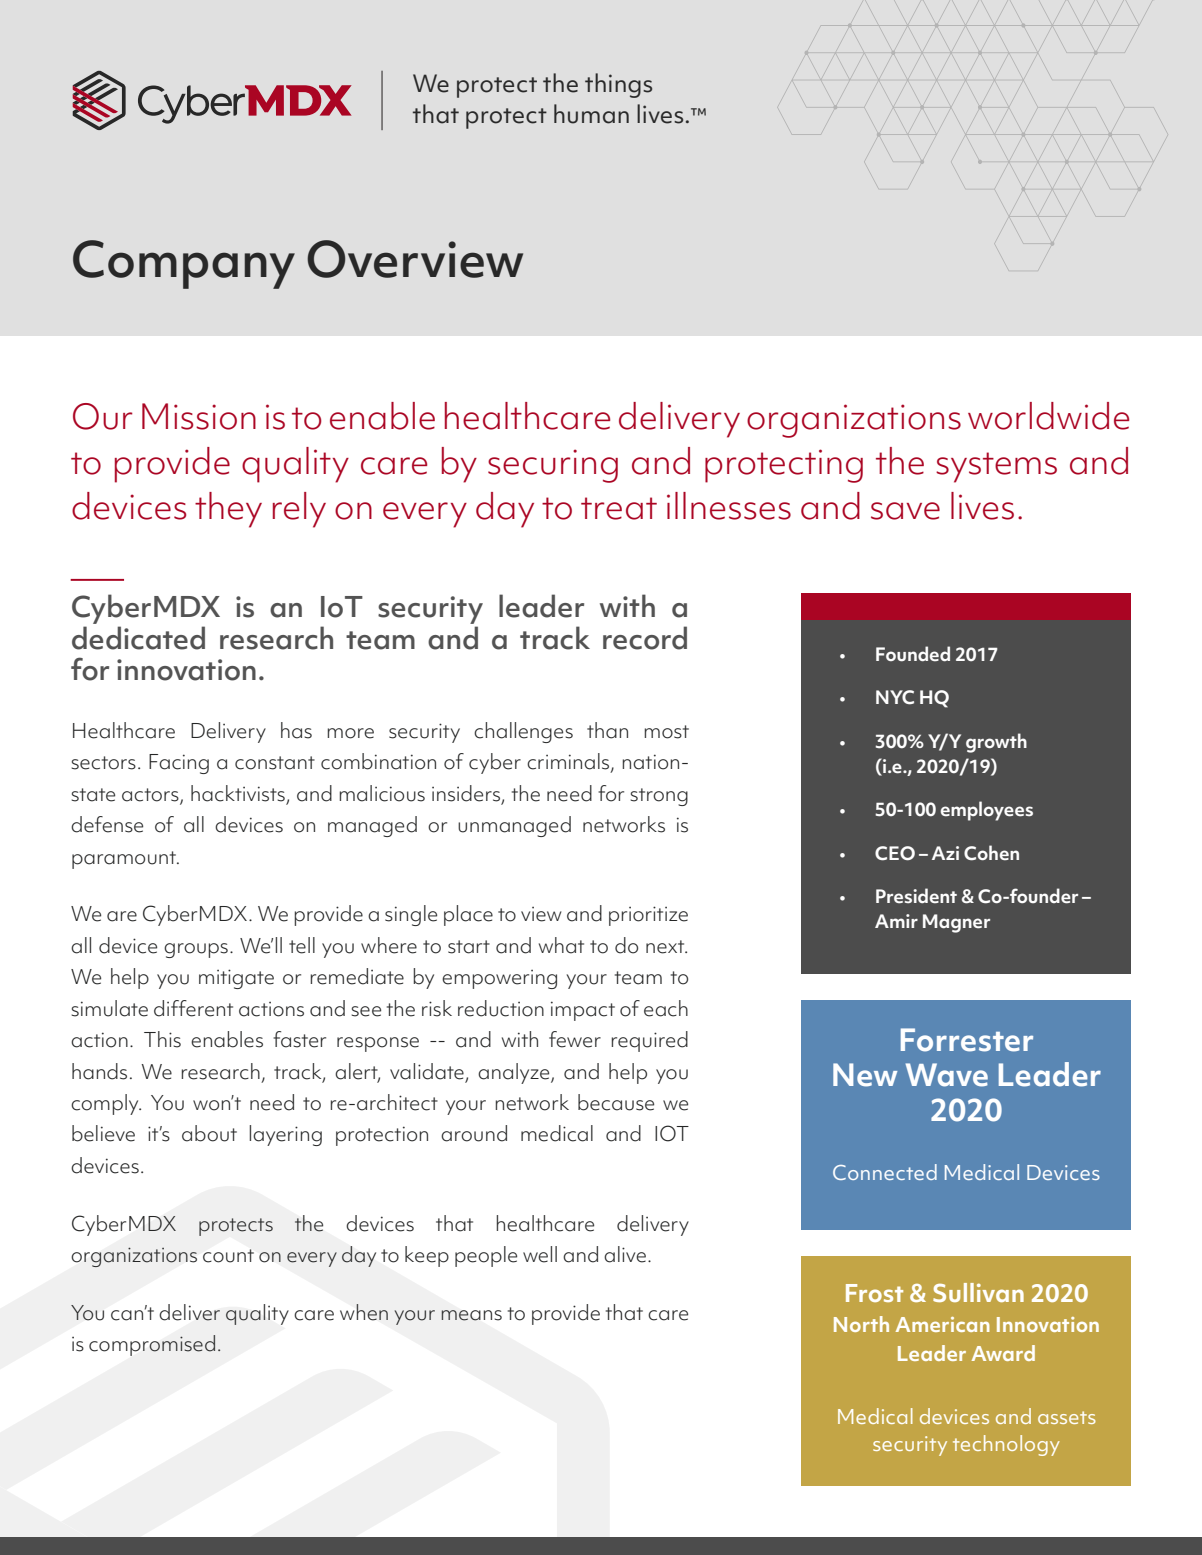  What do you see at coordinates (569, 762) in the screenshot?
I see `criminals` at bounding box center [569, 762].
